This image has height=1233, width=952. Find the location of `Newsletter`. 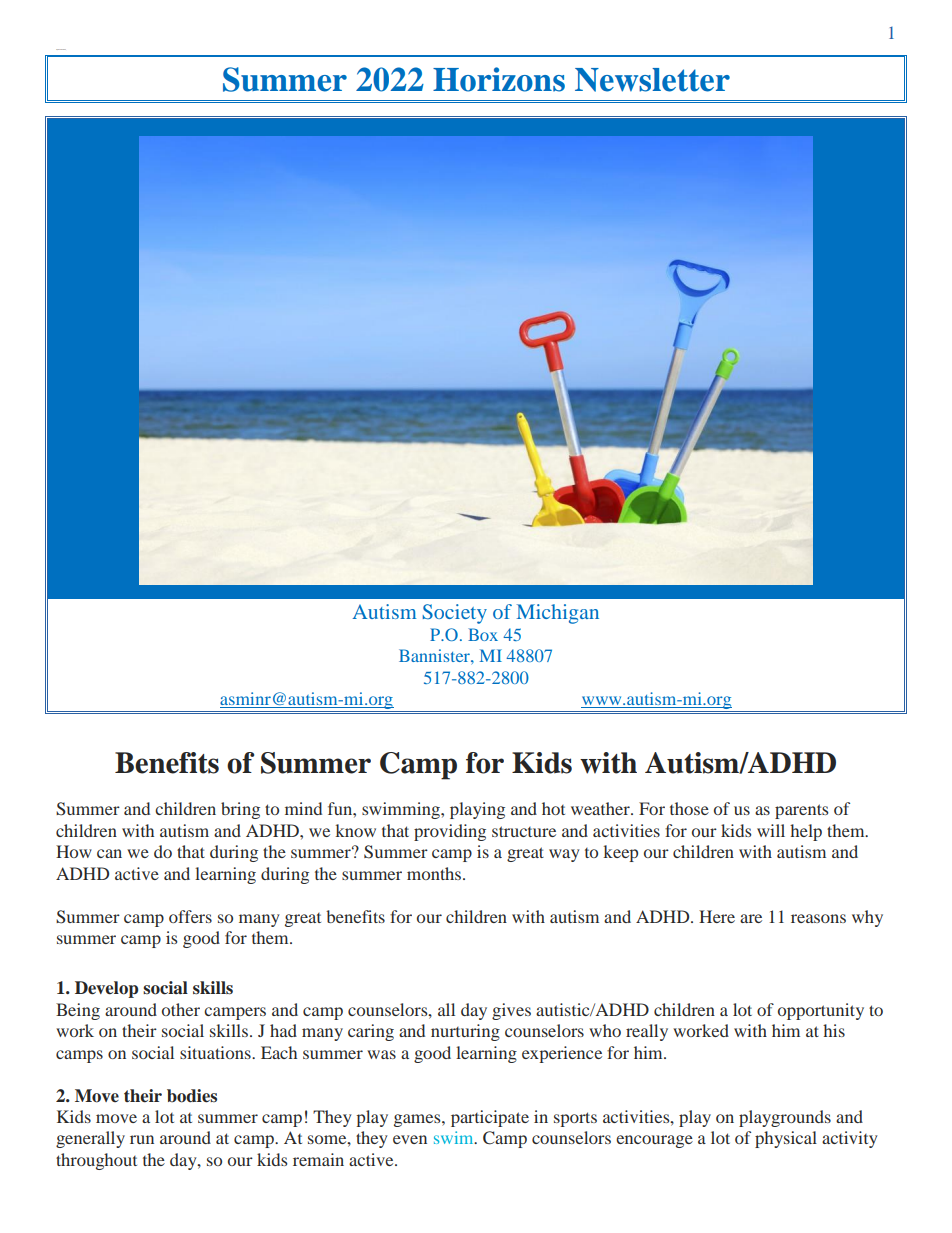

Newsletter is located at coordinates (652, 80).
